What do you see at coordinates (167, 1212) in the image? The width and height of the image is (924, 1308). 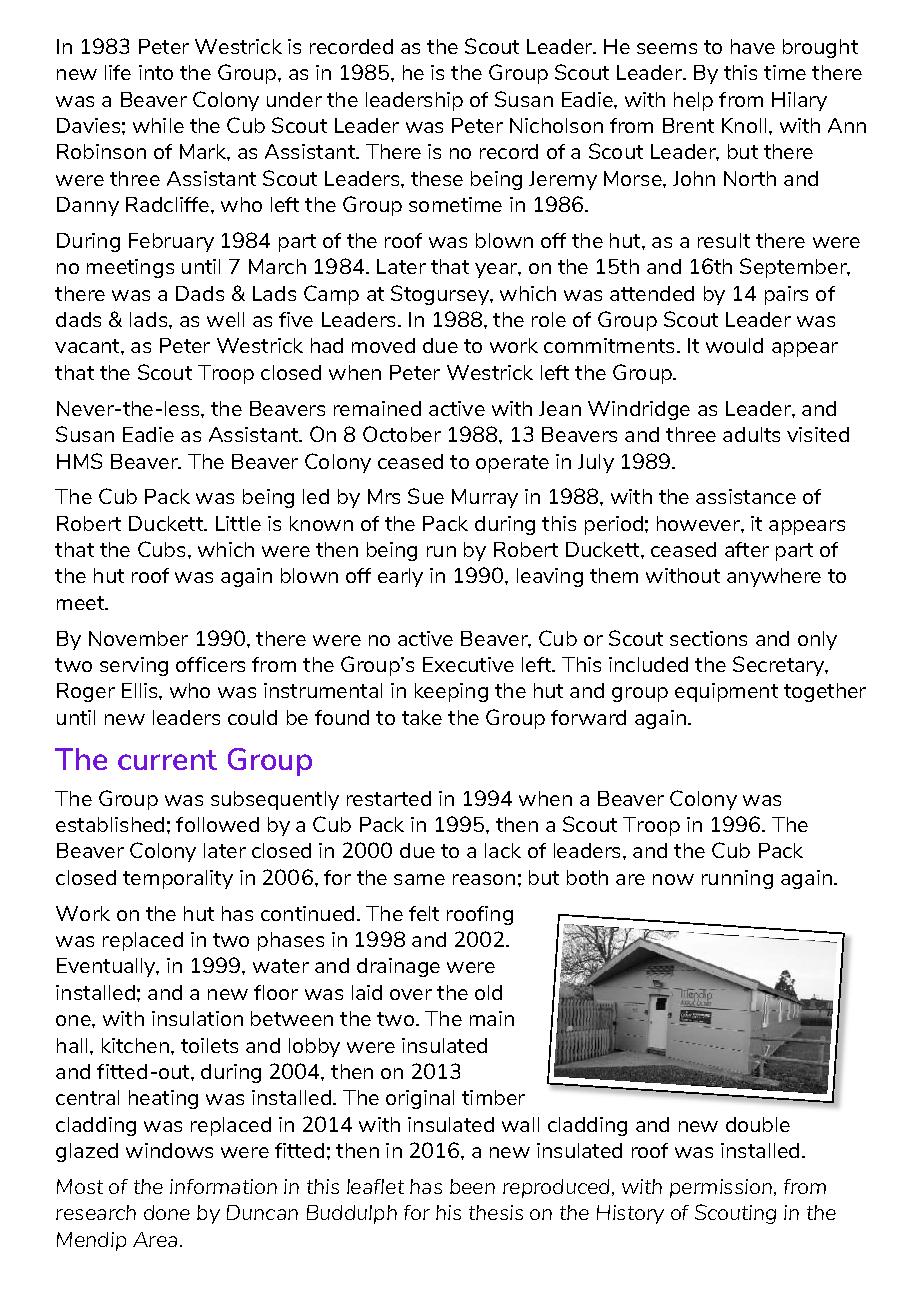 I see `done` at bounding box center [167, 1212].
